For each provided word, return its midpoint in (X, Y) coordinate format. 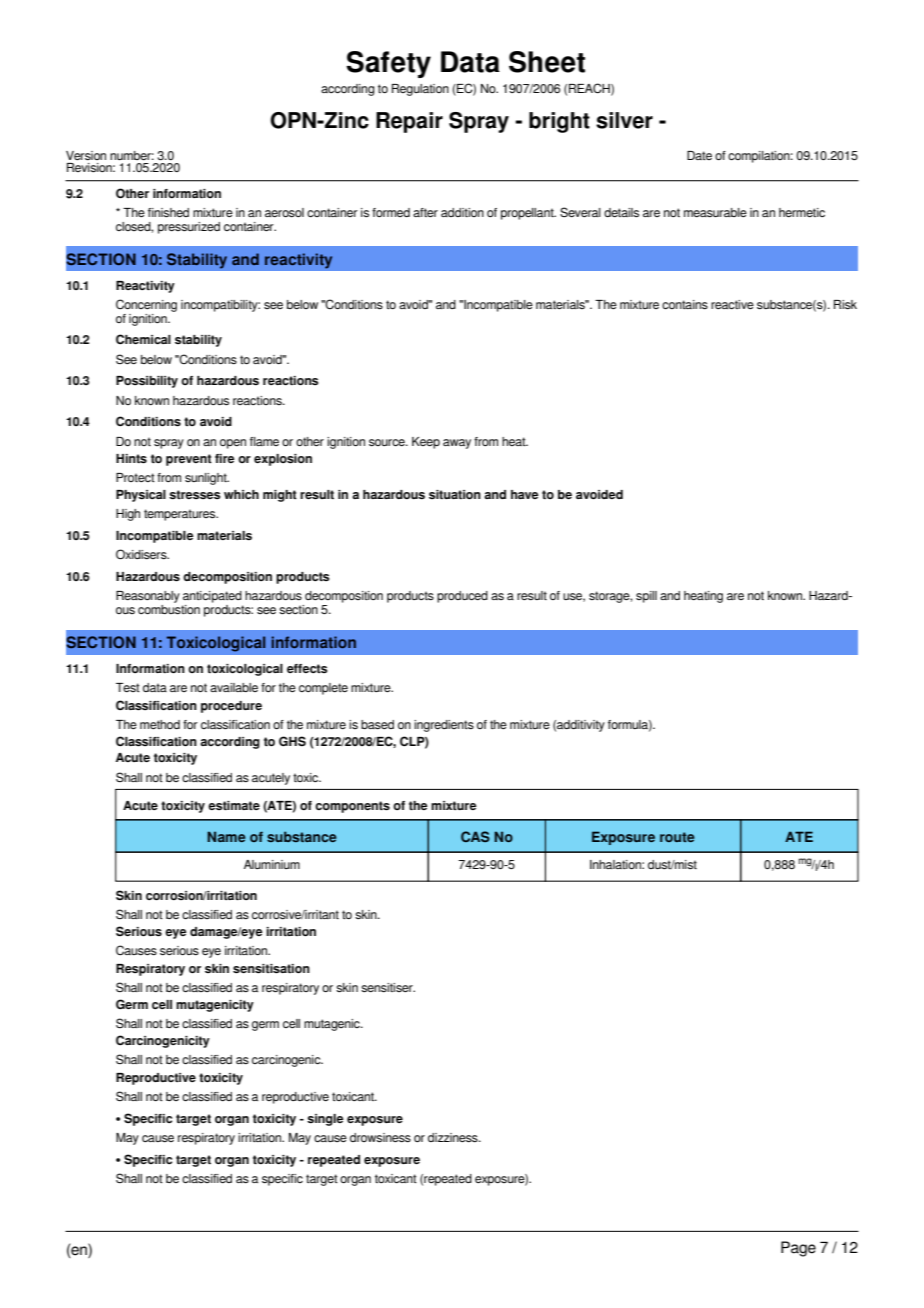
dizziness (454, 1137)
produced (462, 597)
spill (646, 597)
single (325, 1120)
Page (798, 1249)
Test (128, 687)
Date (699, 155)
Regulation (420, 90)
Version (86, 155)
